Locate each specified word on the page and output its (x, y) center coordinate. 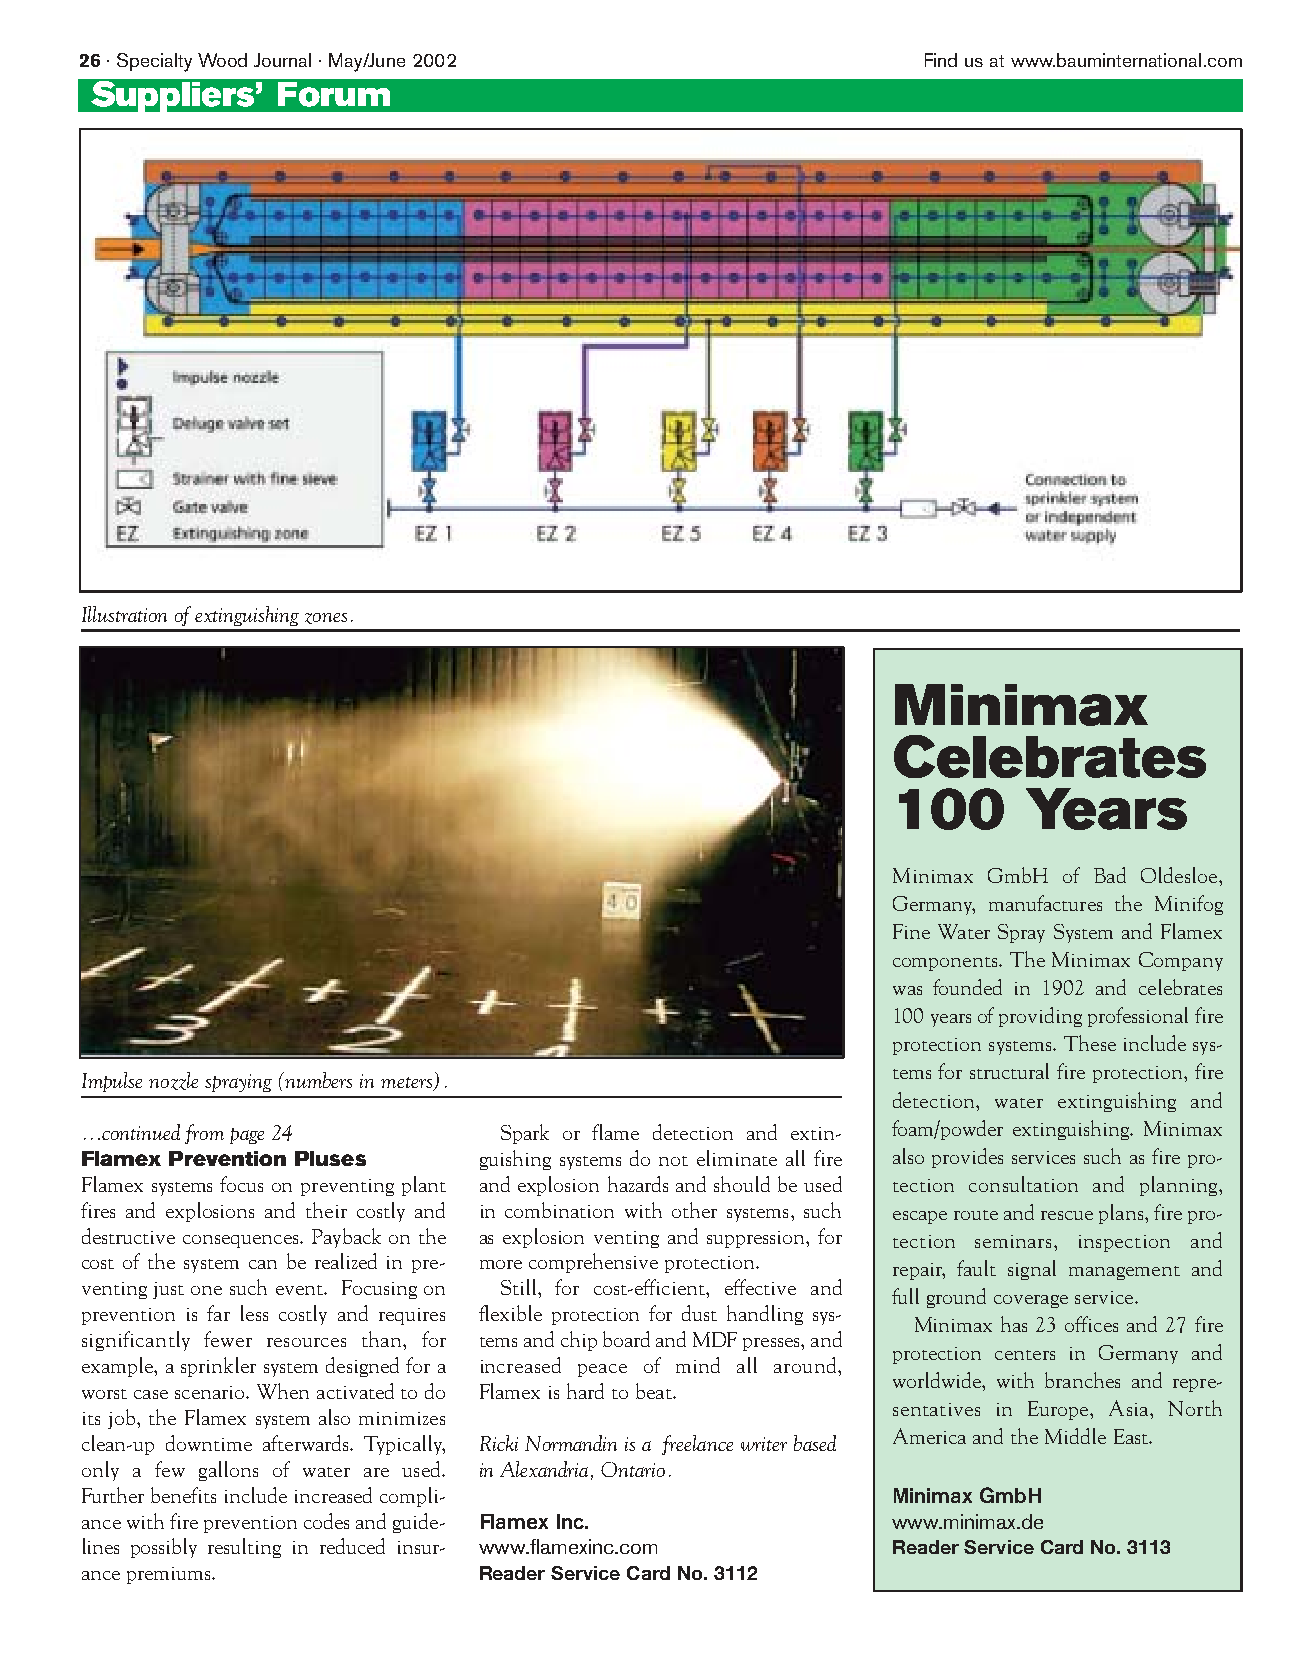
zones (326, 618)
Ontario (633, 1469)
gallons (228, 1471)
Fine (911, 931)
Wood (222, 60)
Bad (1110, 875)
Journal (282, 60)
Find (941, 60)
